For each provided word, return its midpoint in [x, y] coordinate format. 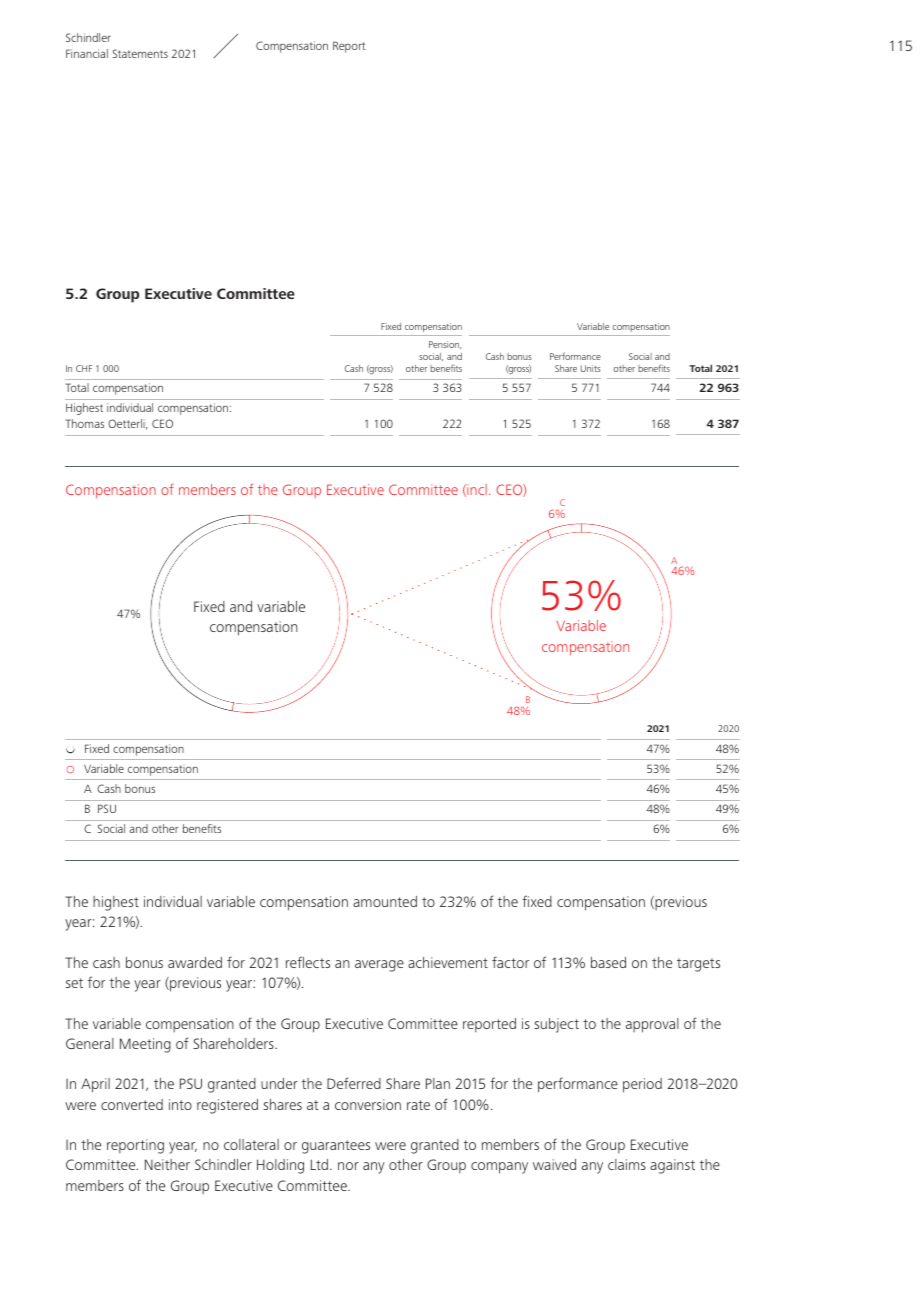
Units [591, 368]
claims [627, 1164]
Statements [140, 53]
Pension [445, 345]
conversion [368, 1104]
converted [132, 1104]
